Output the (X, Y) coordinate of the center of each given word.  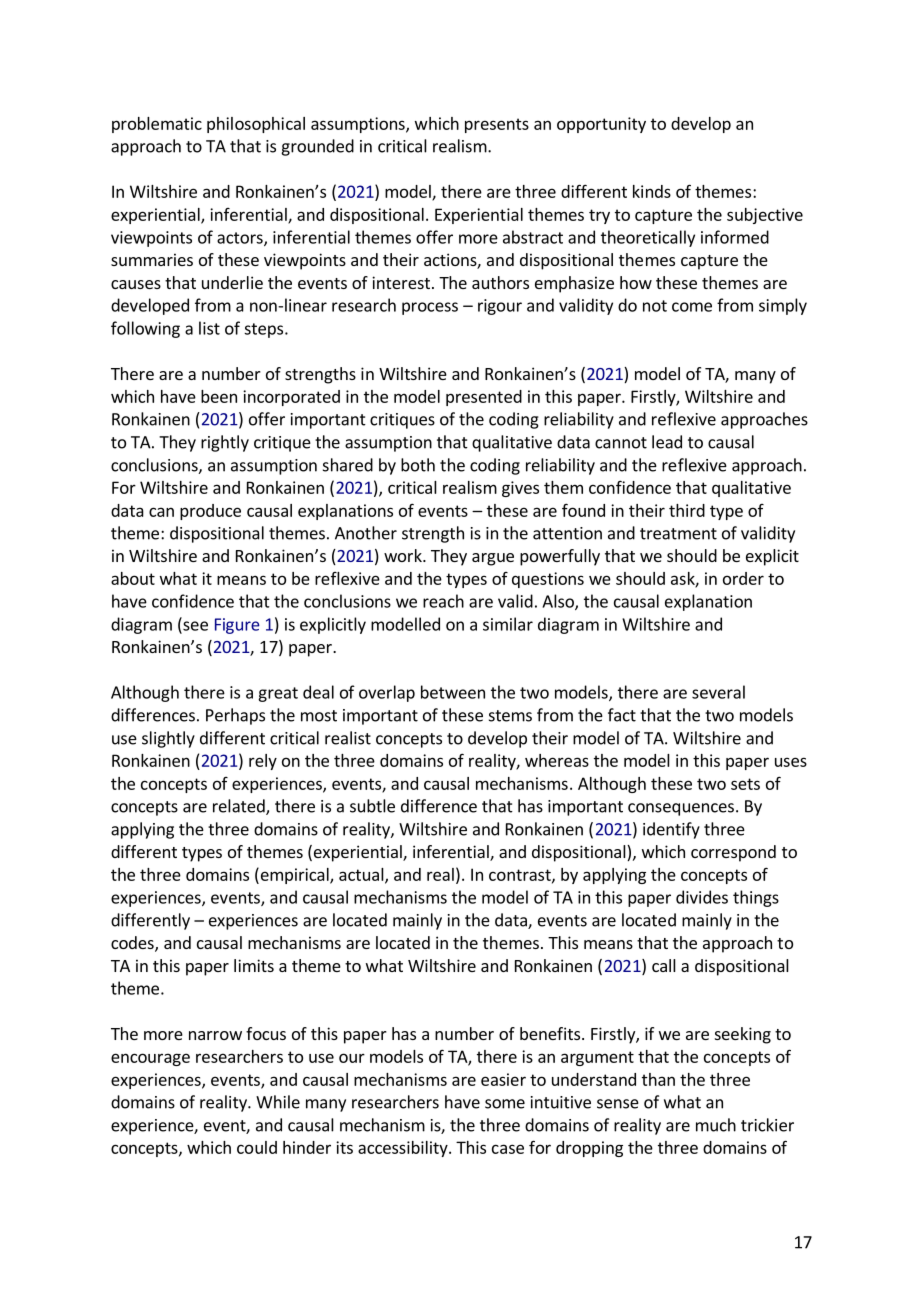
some (505, 1104)
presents (497, 125)
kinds (652, 191)
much (716, 1125)
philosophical (256, 125)
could (257, 1147)
